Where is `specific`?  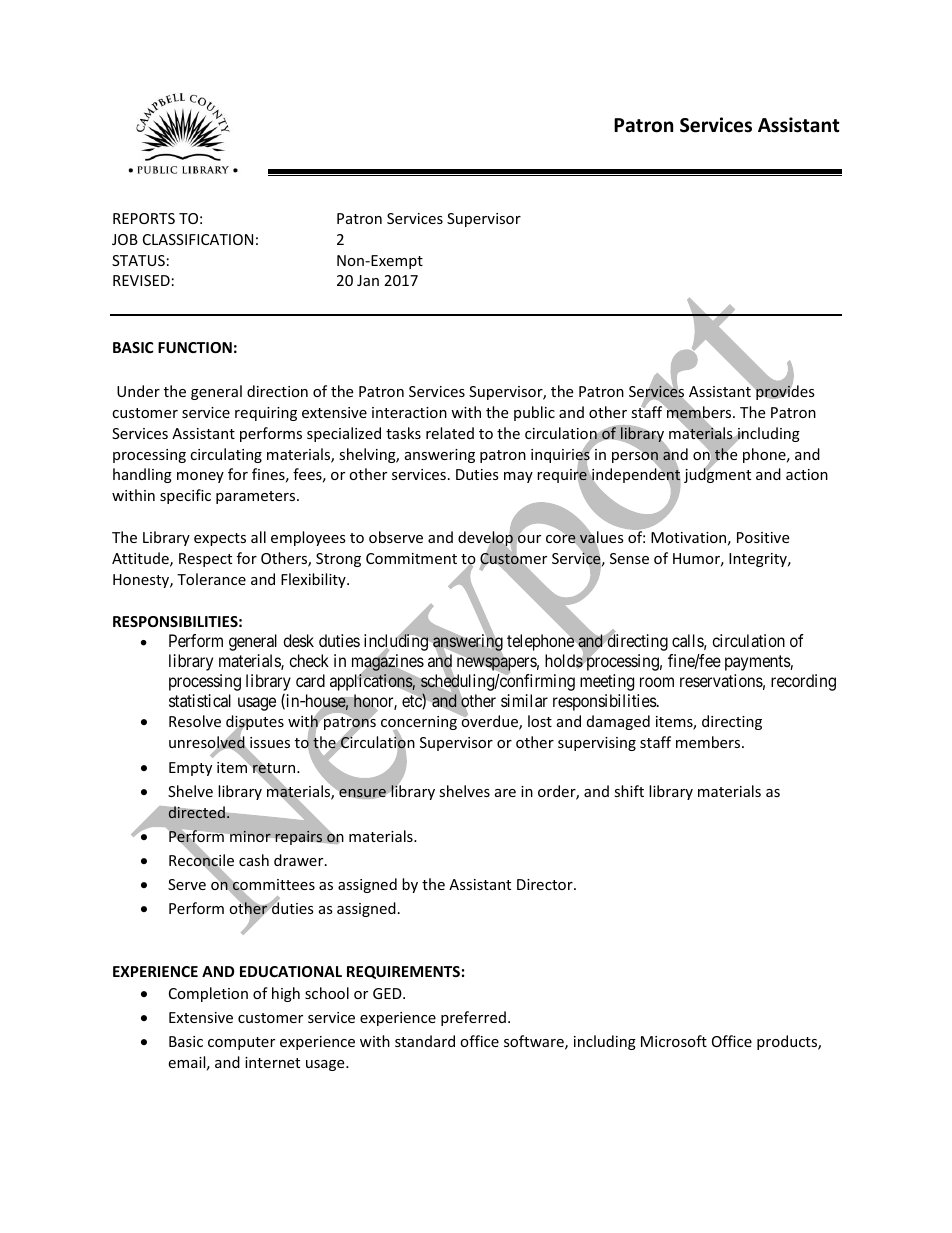
specific is located at coordinates (185, 496).
